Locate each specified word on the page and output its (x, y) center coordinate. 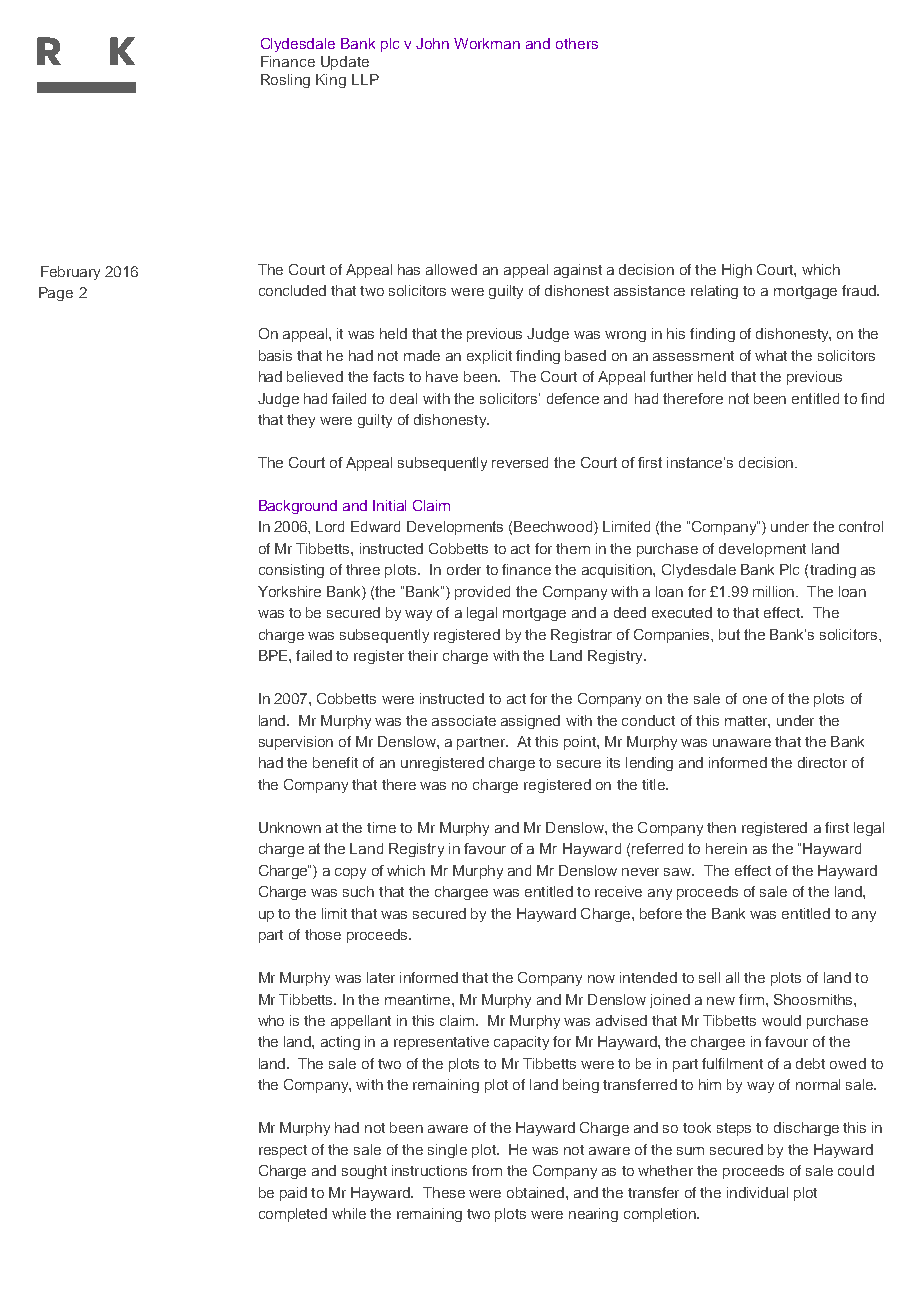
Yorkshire (289, 591)
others (577, 43)
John (432, 43)
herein (726, 848)
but (729, 634)
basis (275, 355)
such (358, 891)
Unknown (290, 827)
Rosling (285, 81)
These (444, 1192)
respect (283, 1151)
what (771, 355)
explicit (489, 357)
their (423, 655)
